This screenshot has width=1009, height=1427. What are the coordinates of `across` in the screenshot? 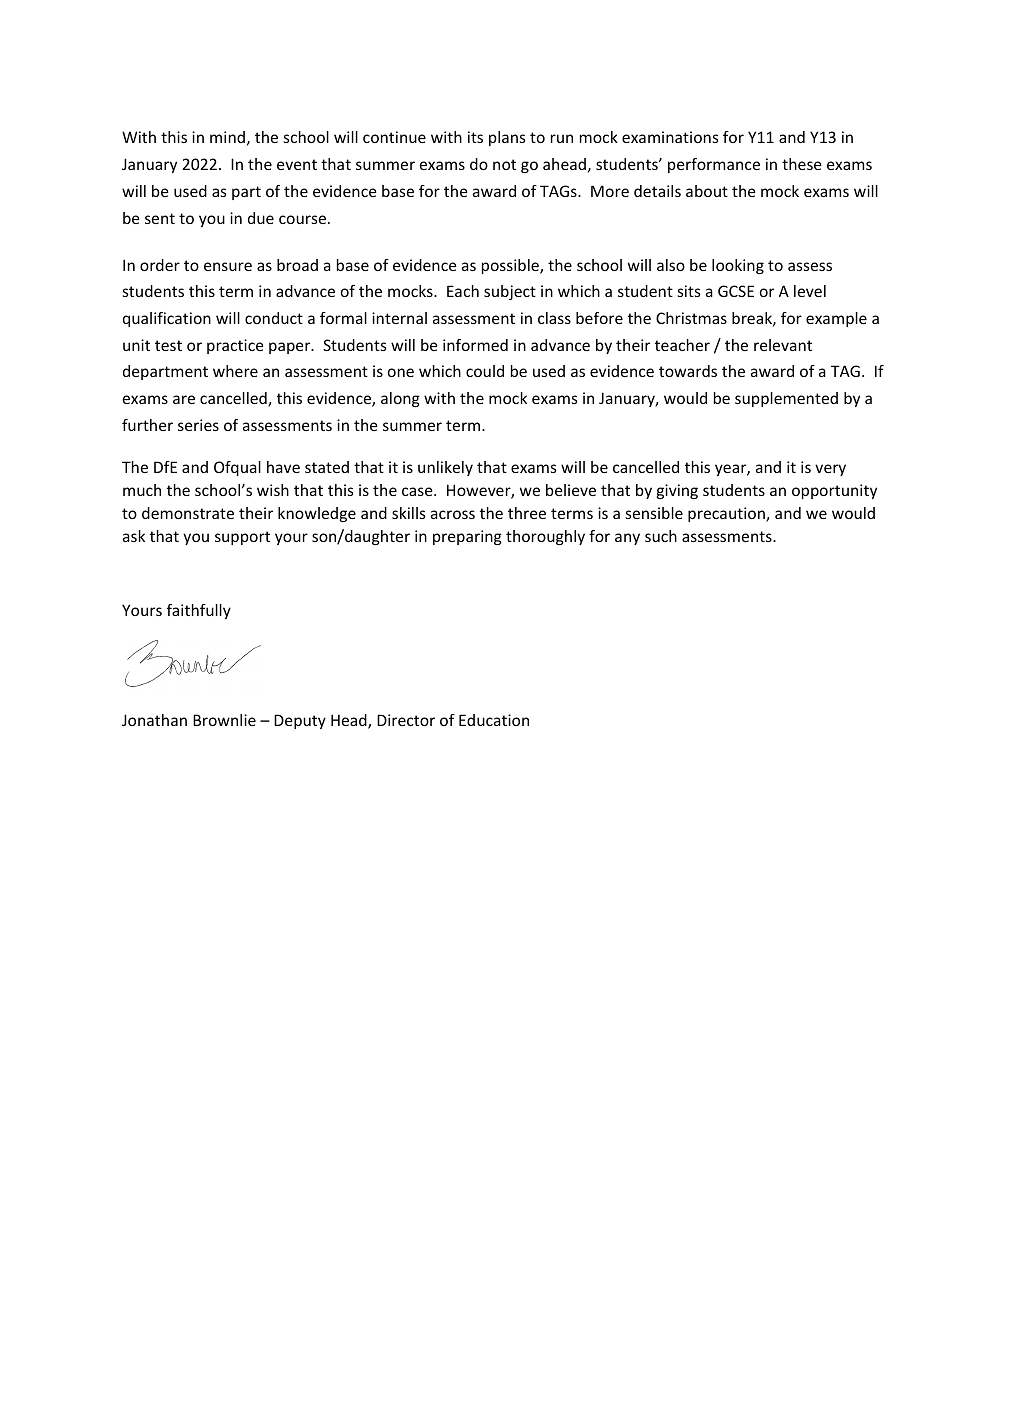 It's located at (453, 514).
